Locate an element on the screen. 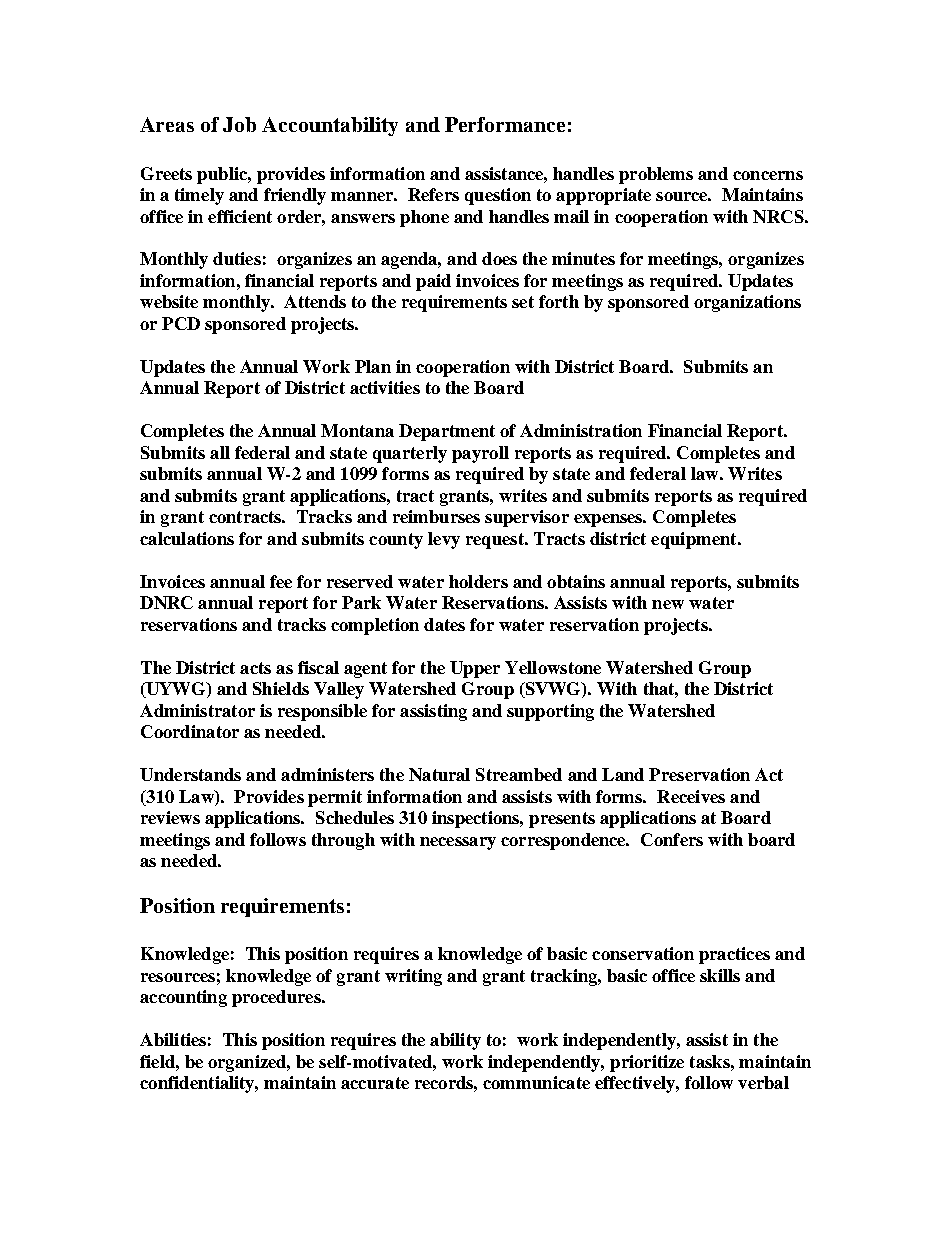 This screenshot has width=952, height=1233. Abilities is located at coordinates (173, 1039).
